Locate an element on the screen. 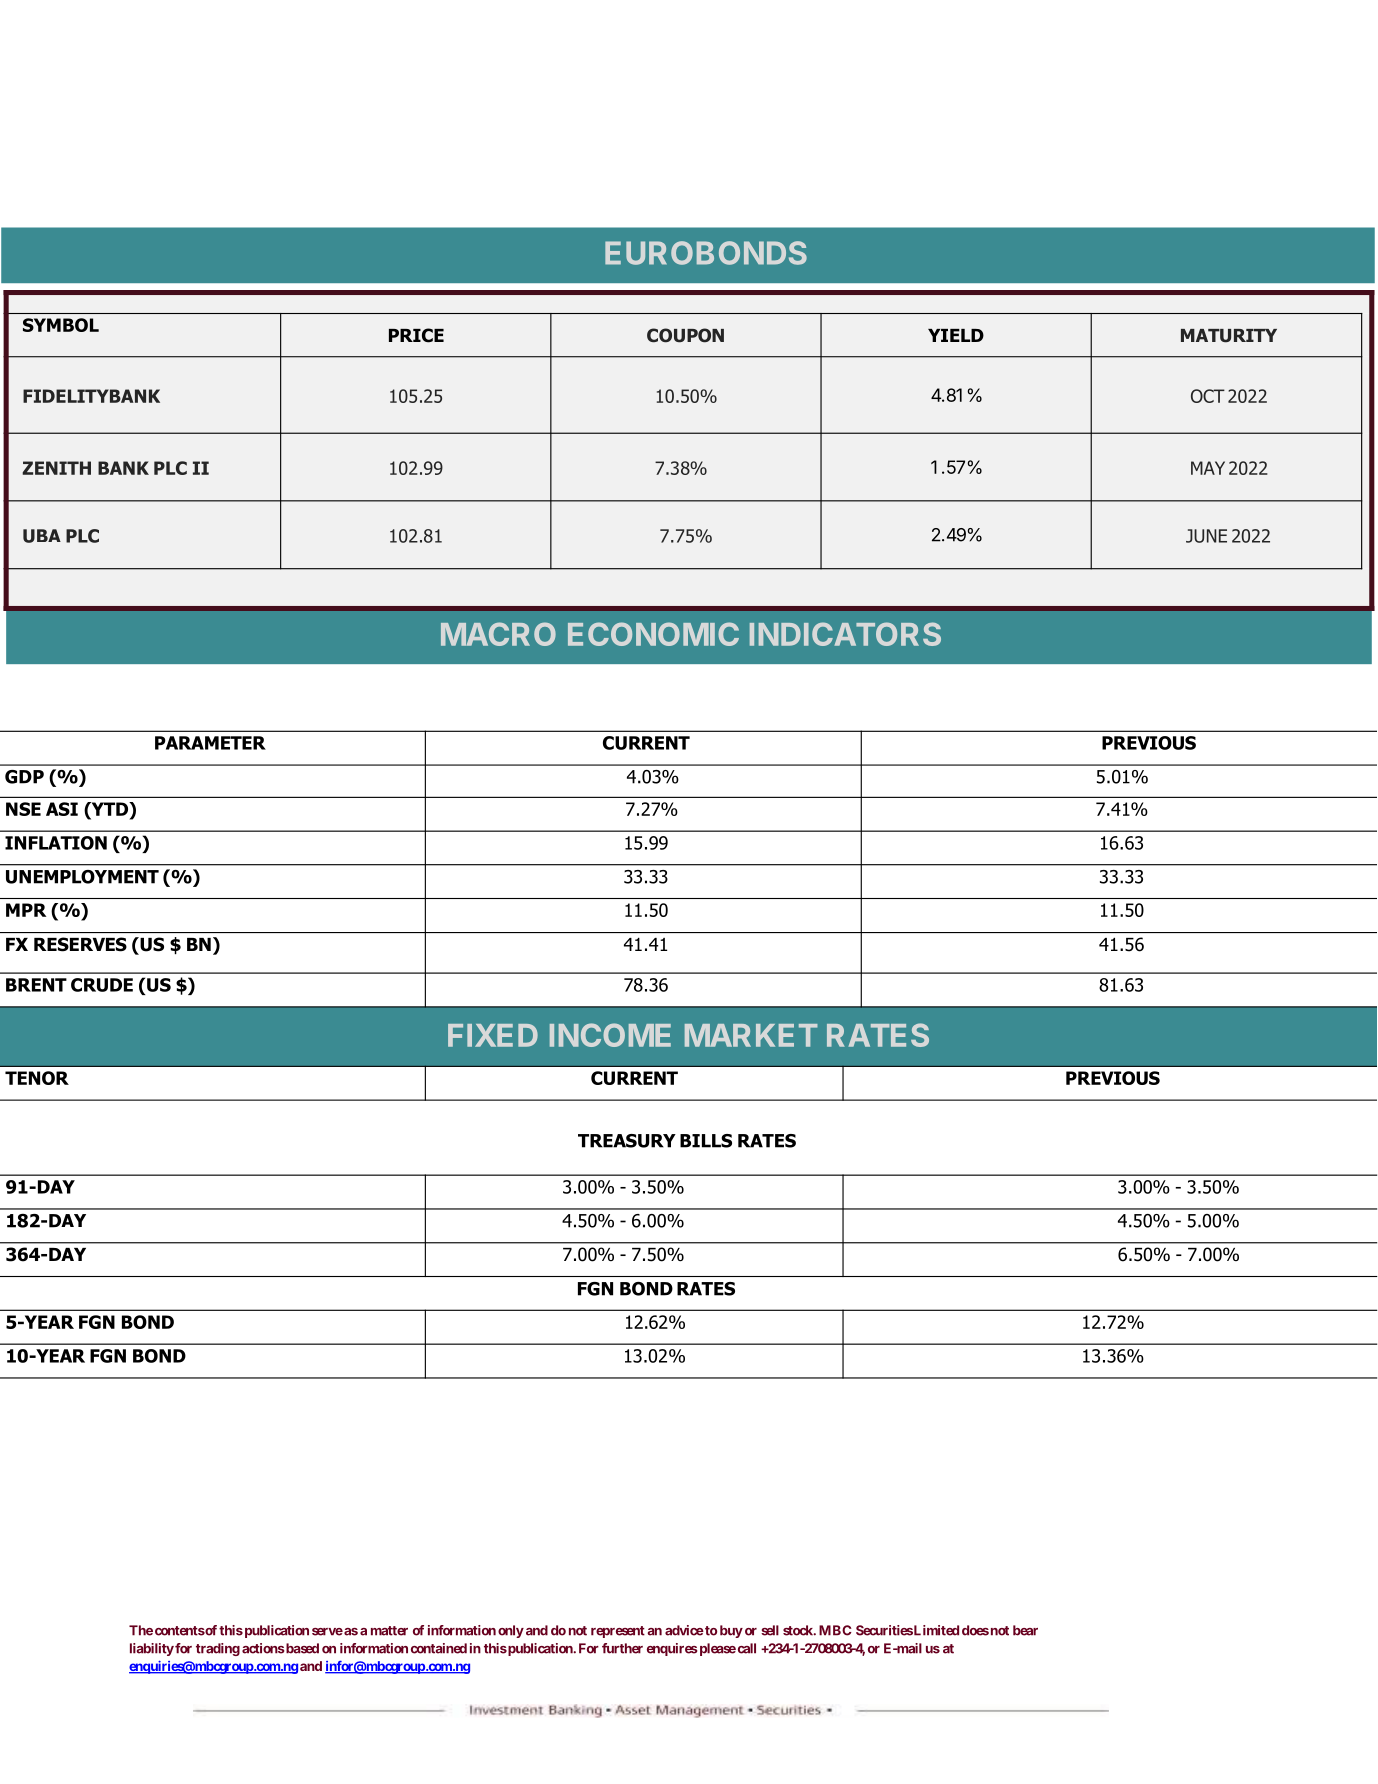 This screenshot has height=1784, width=1378. INDICATORS is located at coordinates (845, 634).
